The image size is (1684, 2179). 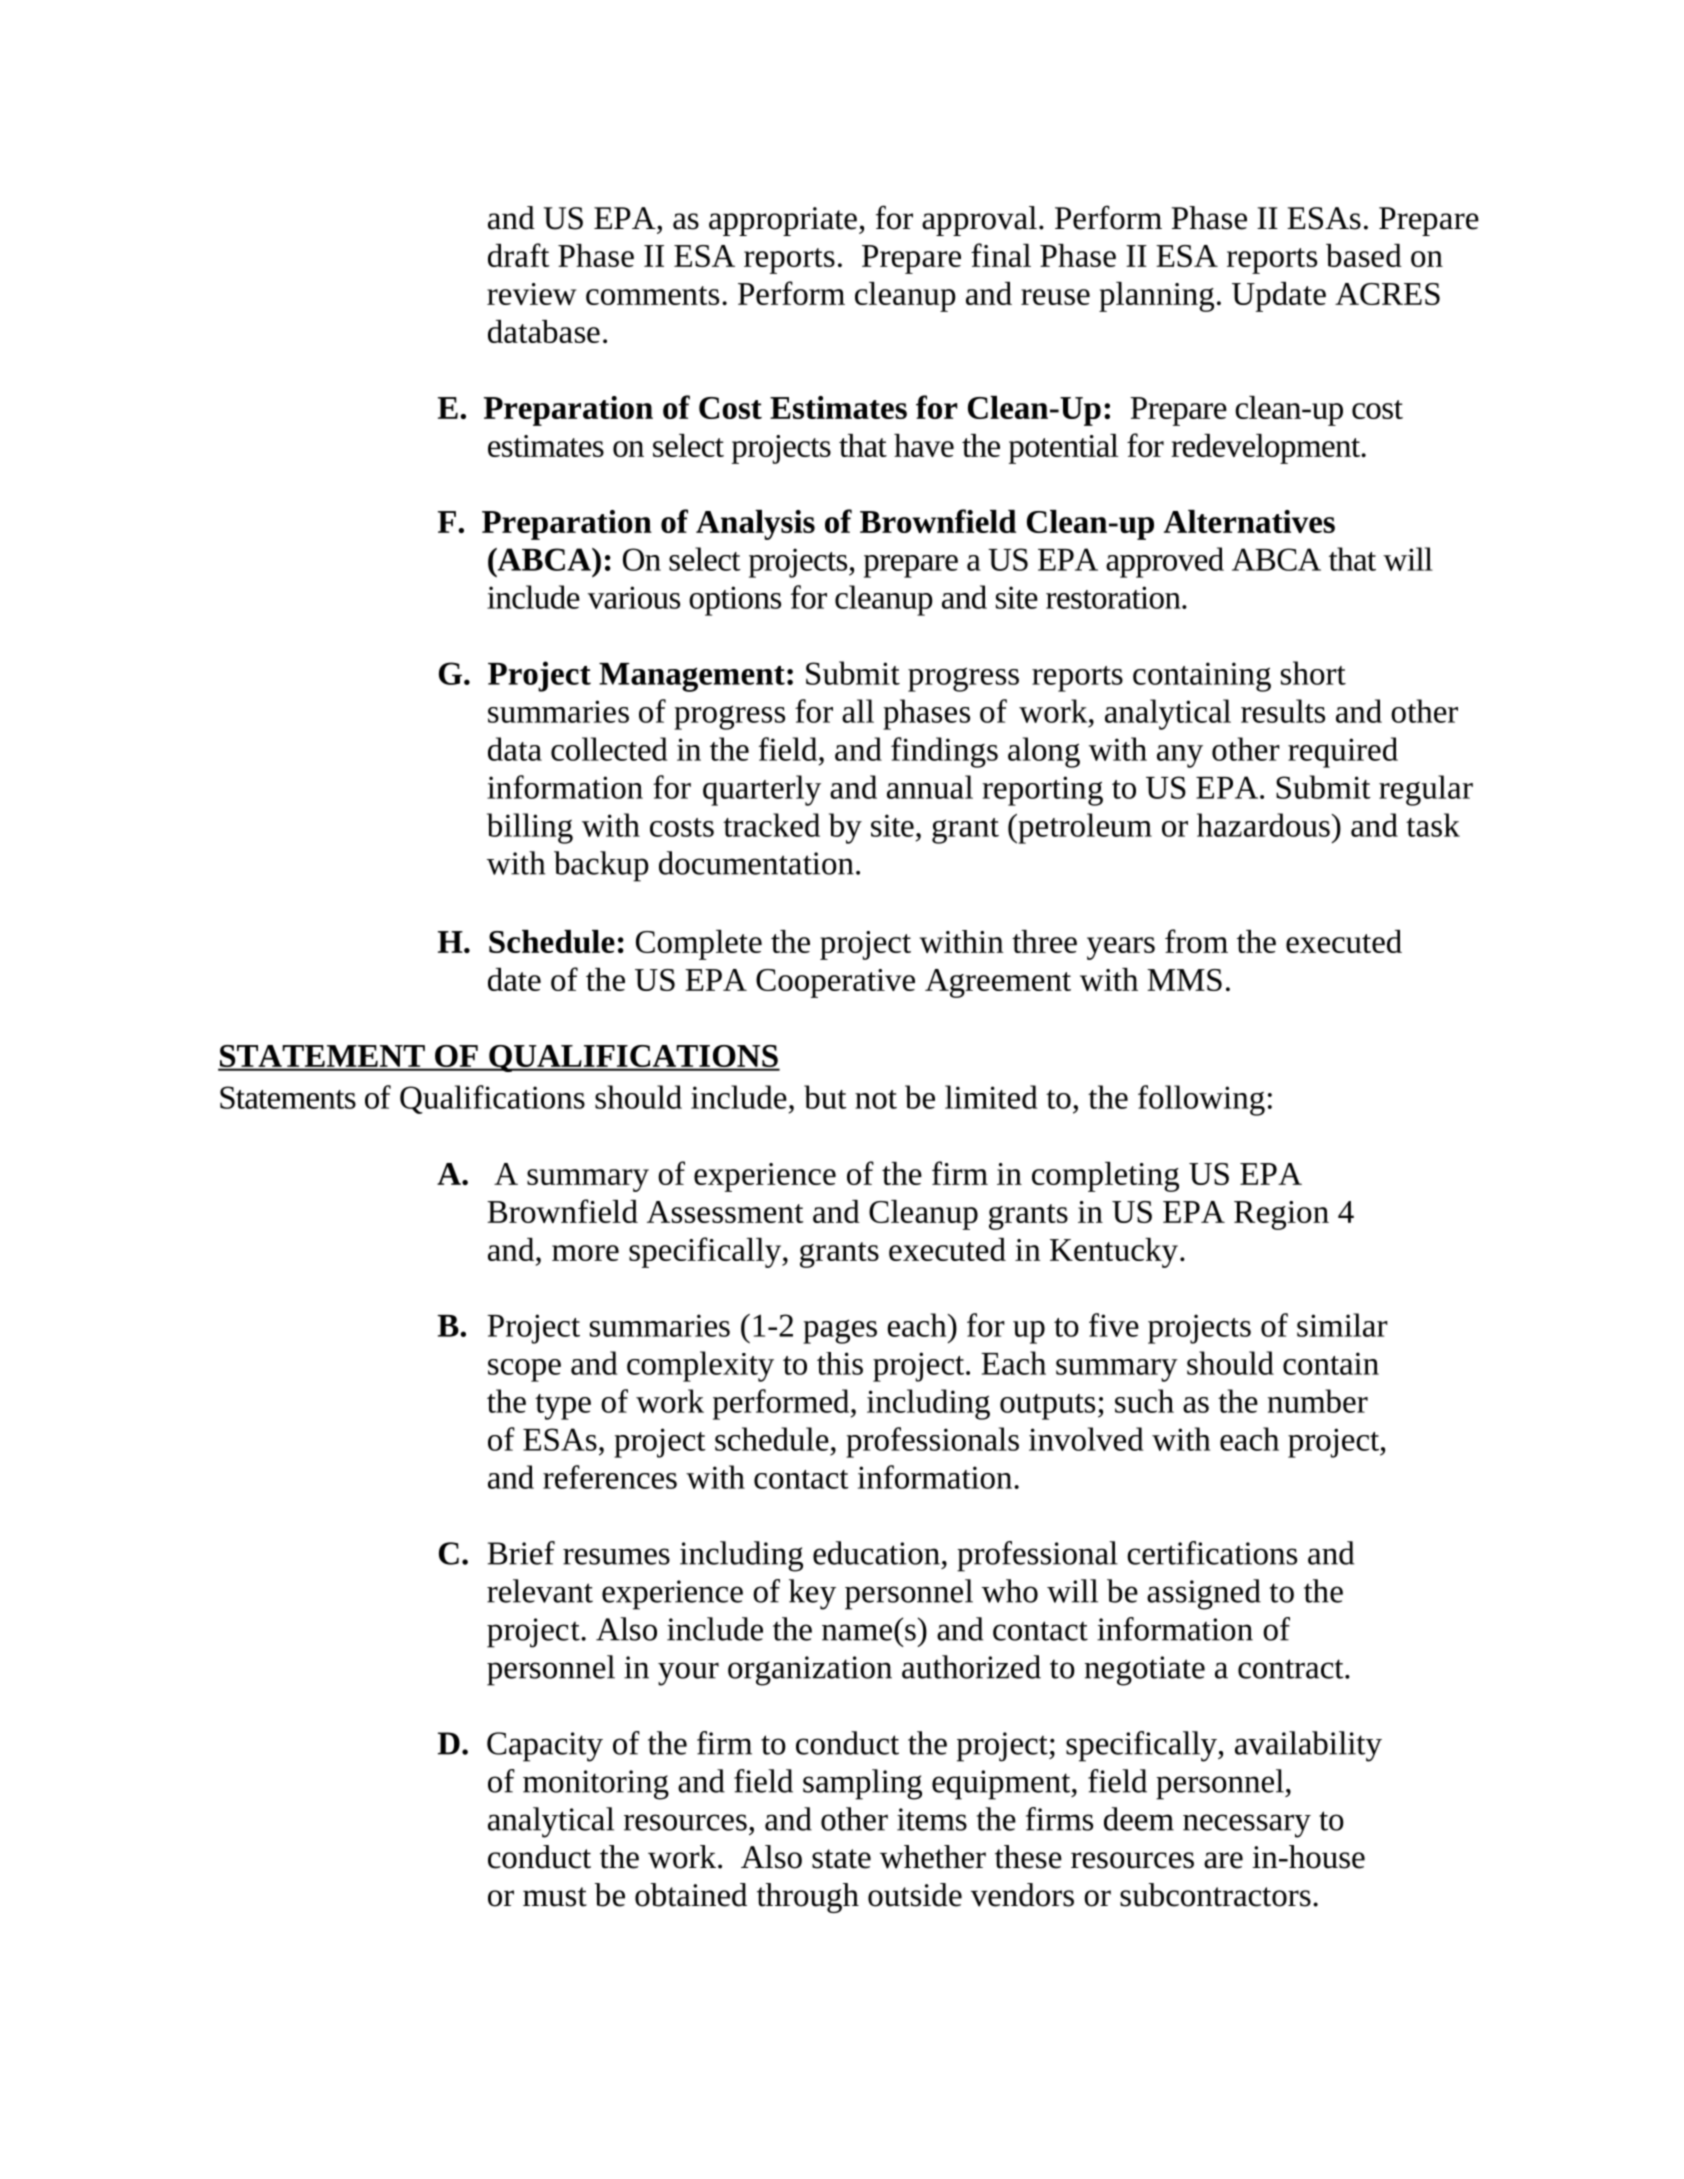 I want to click on outputs, so click(x=1047, y=1407).
